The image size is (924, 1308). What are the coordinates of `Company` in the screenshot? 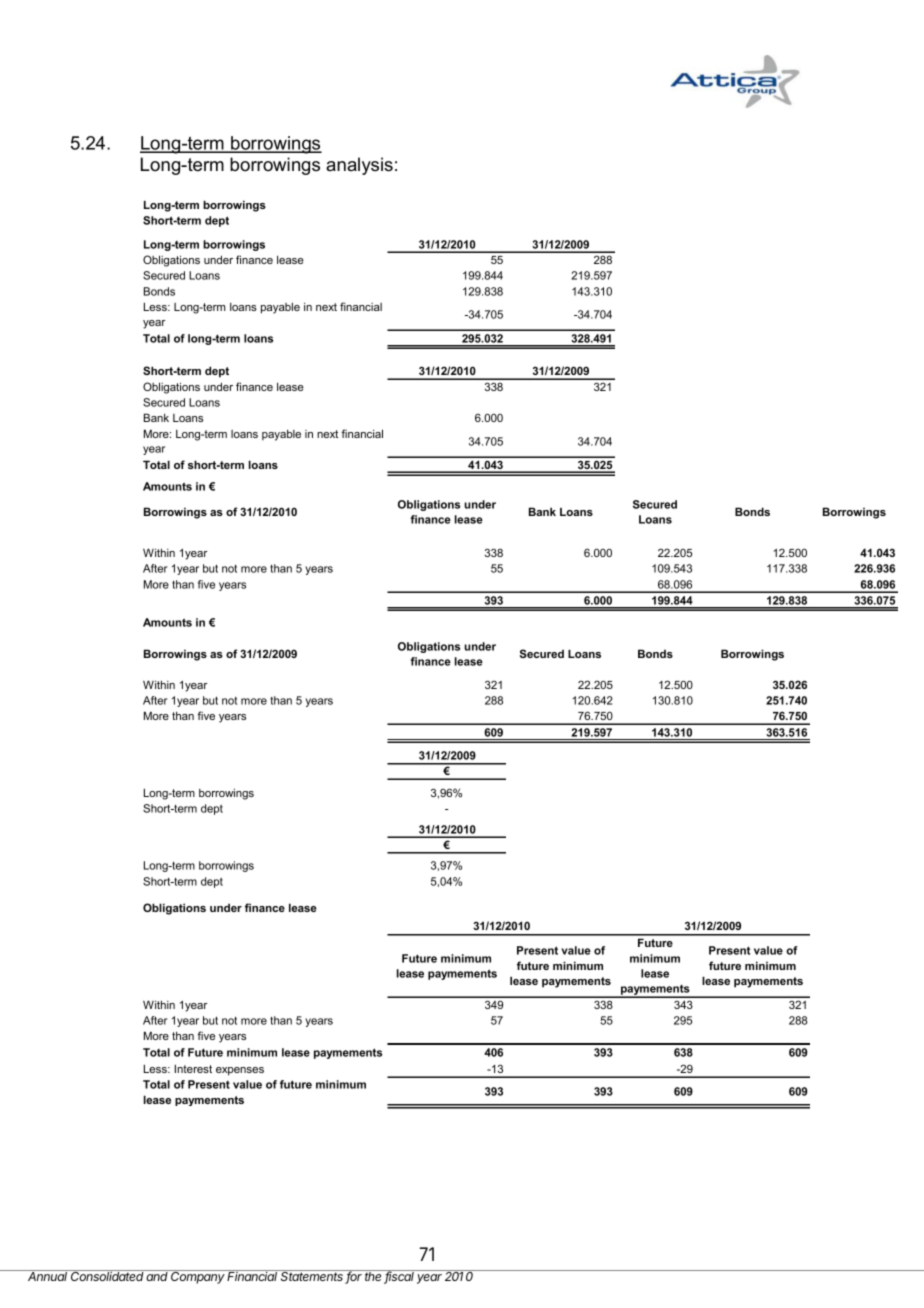 It's located at (198, 1277).
